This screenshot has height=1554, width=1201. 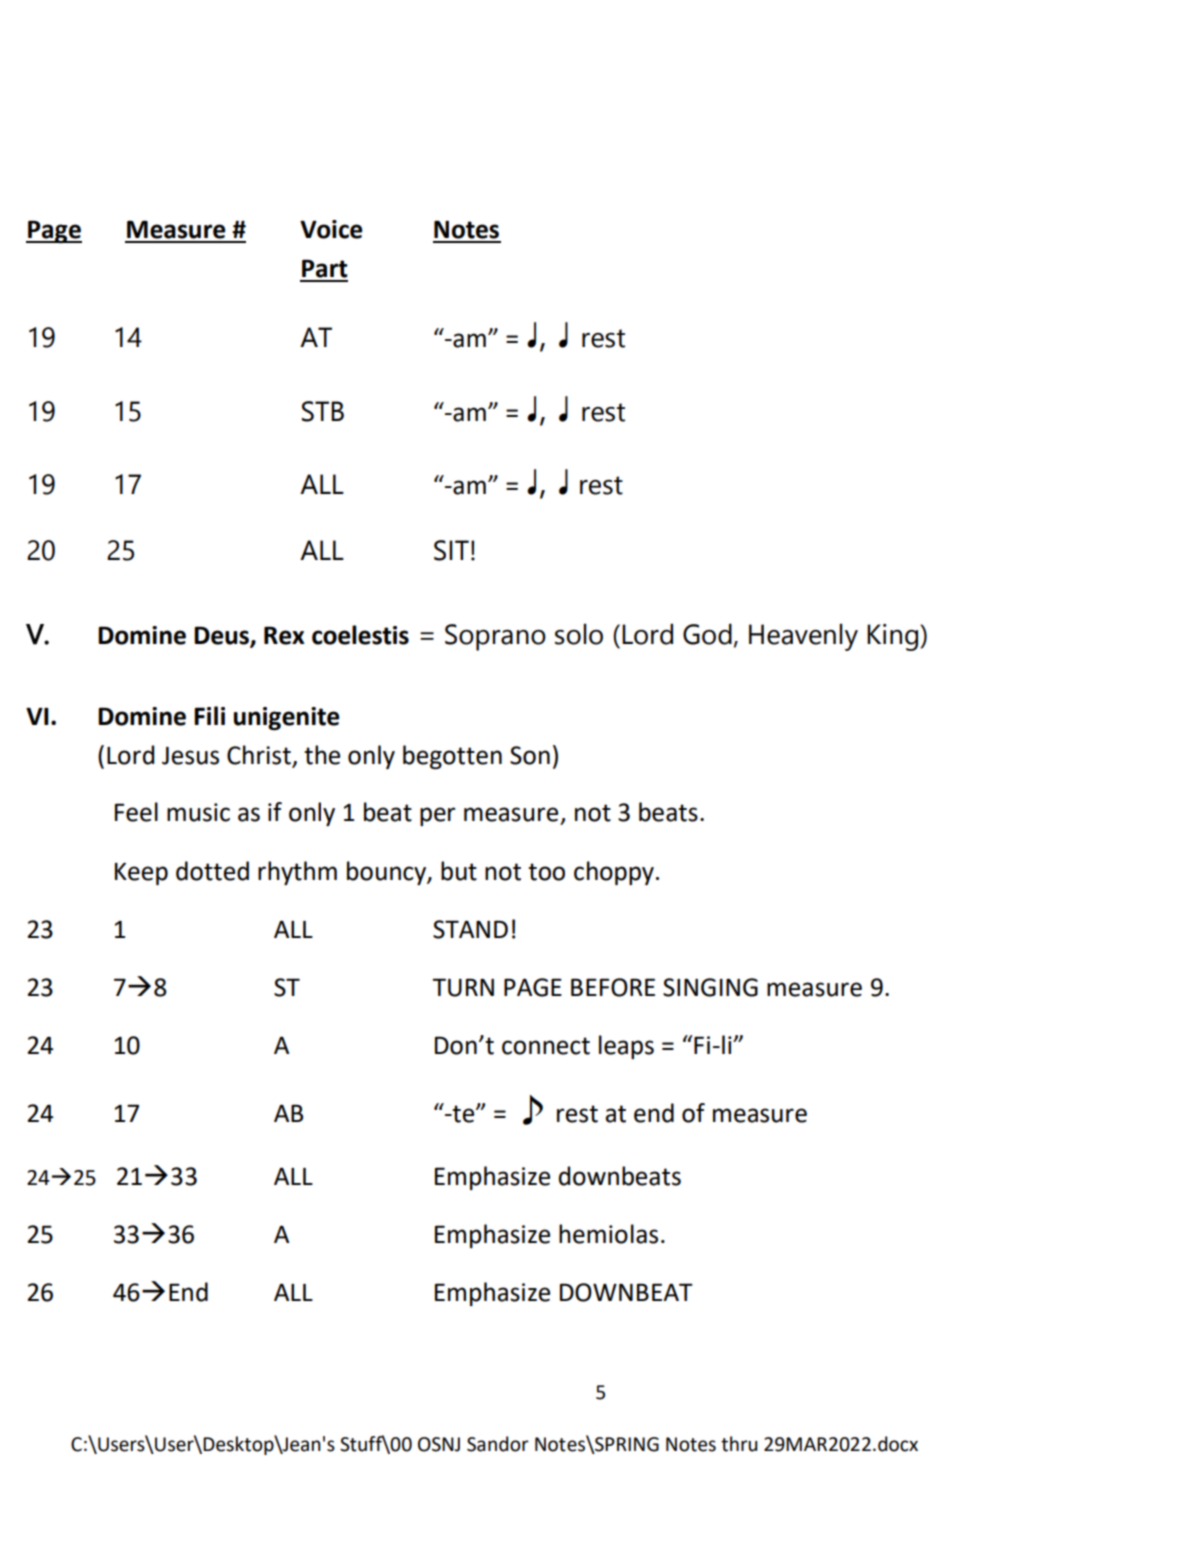 I want to click on thru, so click(x=739, y=1444).
